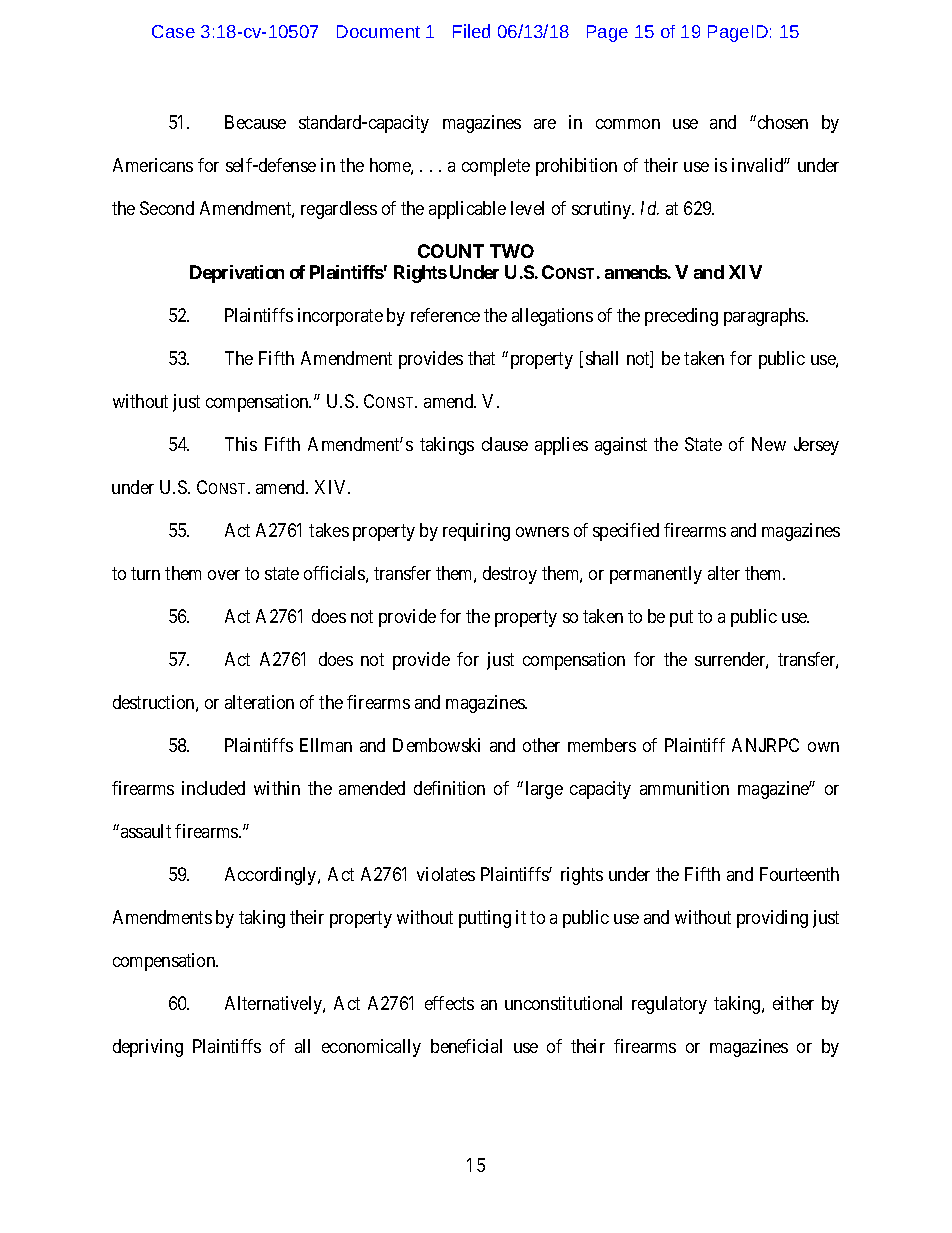  I want to click on effects, so click(449, 1003).
